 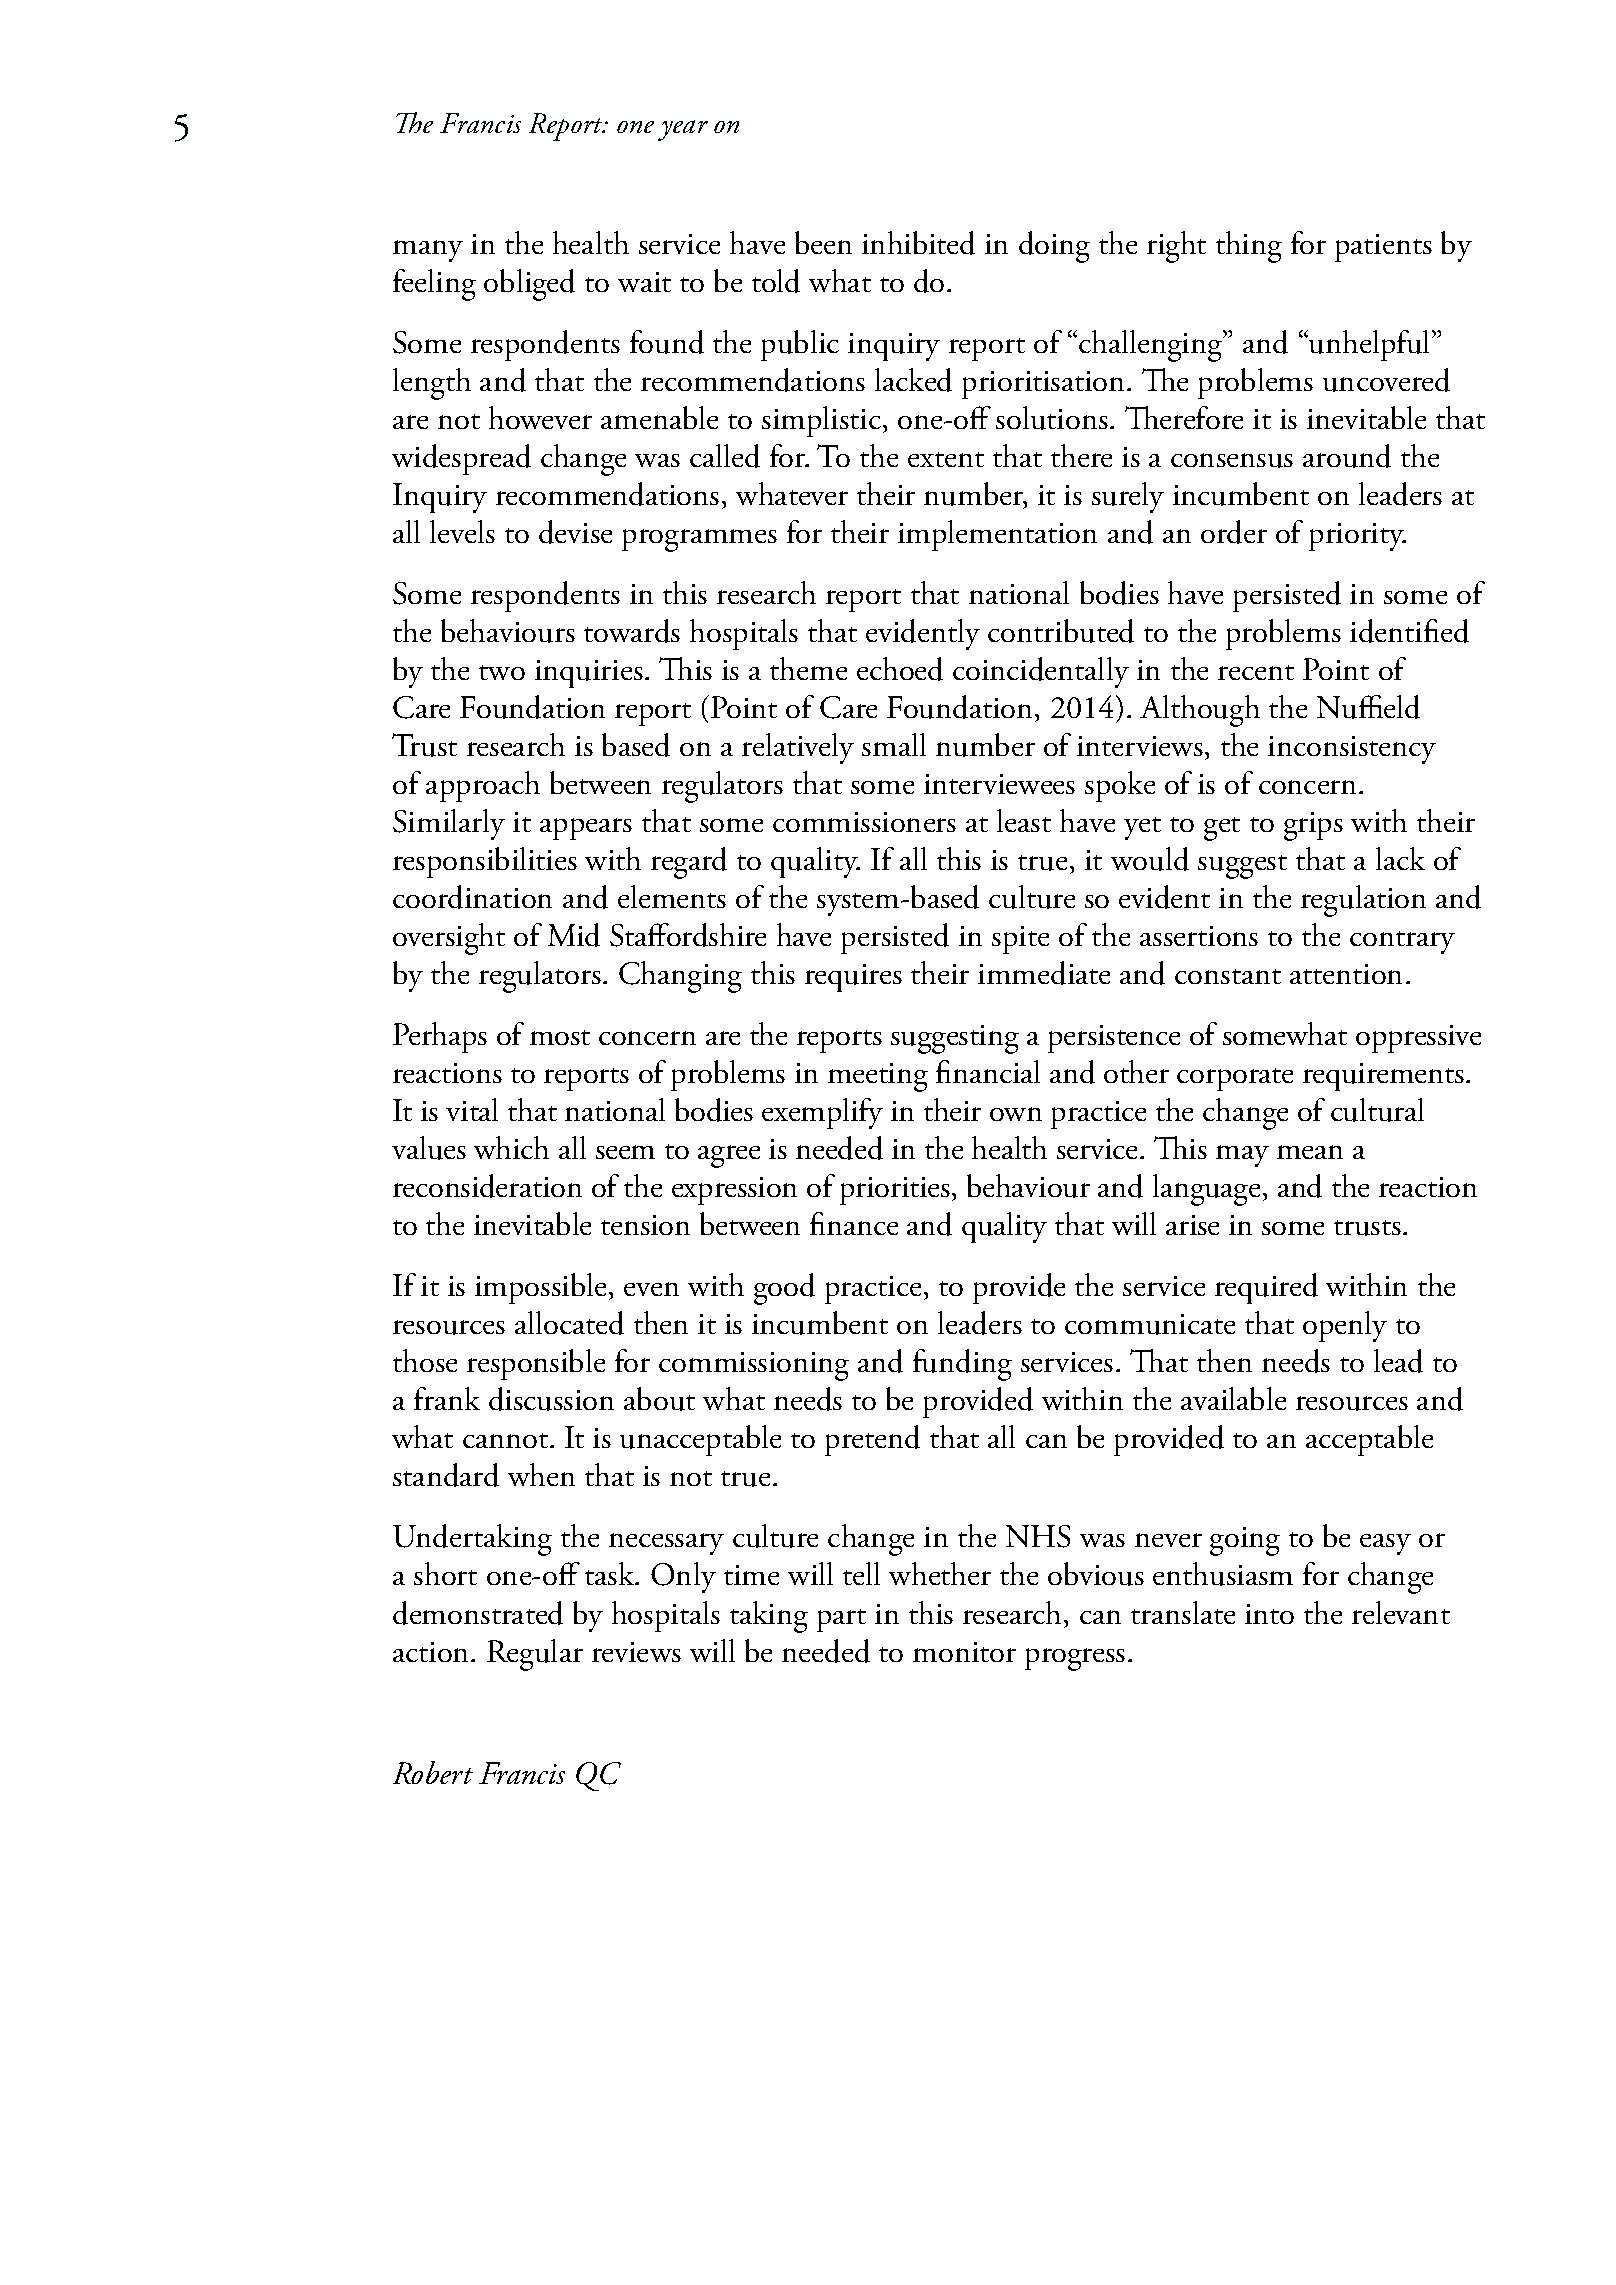 What do you see at coordinates (918, 243) in the image?
I see `inhibited` at bounding box center [918, 243].
